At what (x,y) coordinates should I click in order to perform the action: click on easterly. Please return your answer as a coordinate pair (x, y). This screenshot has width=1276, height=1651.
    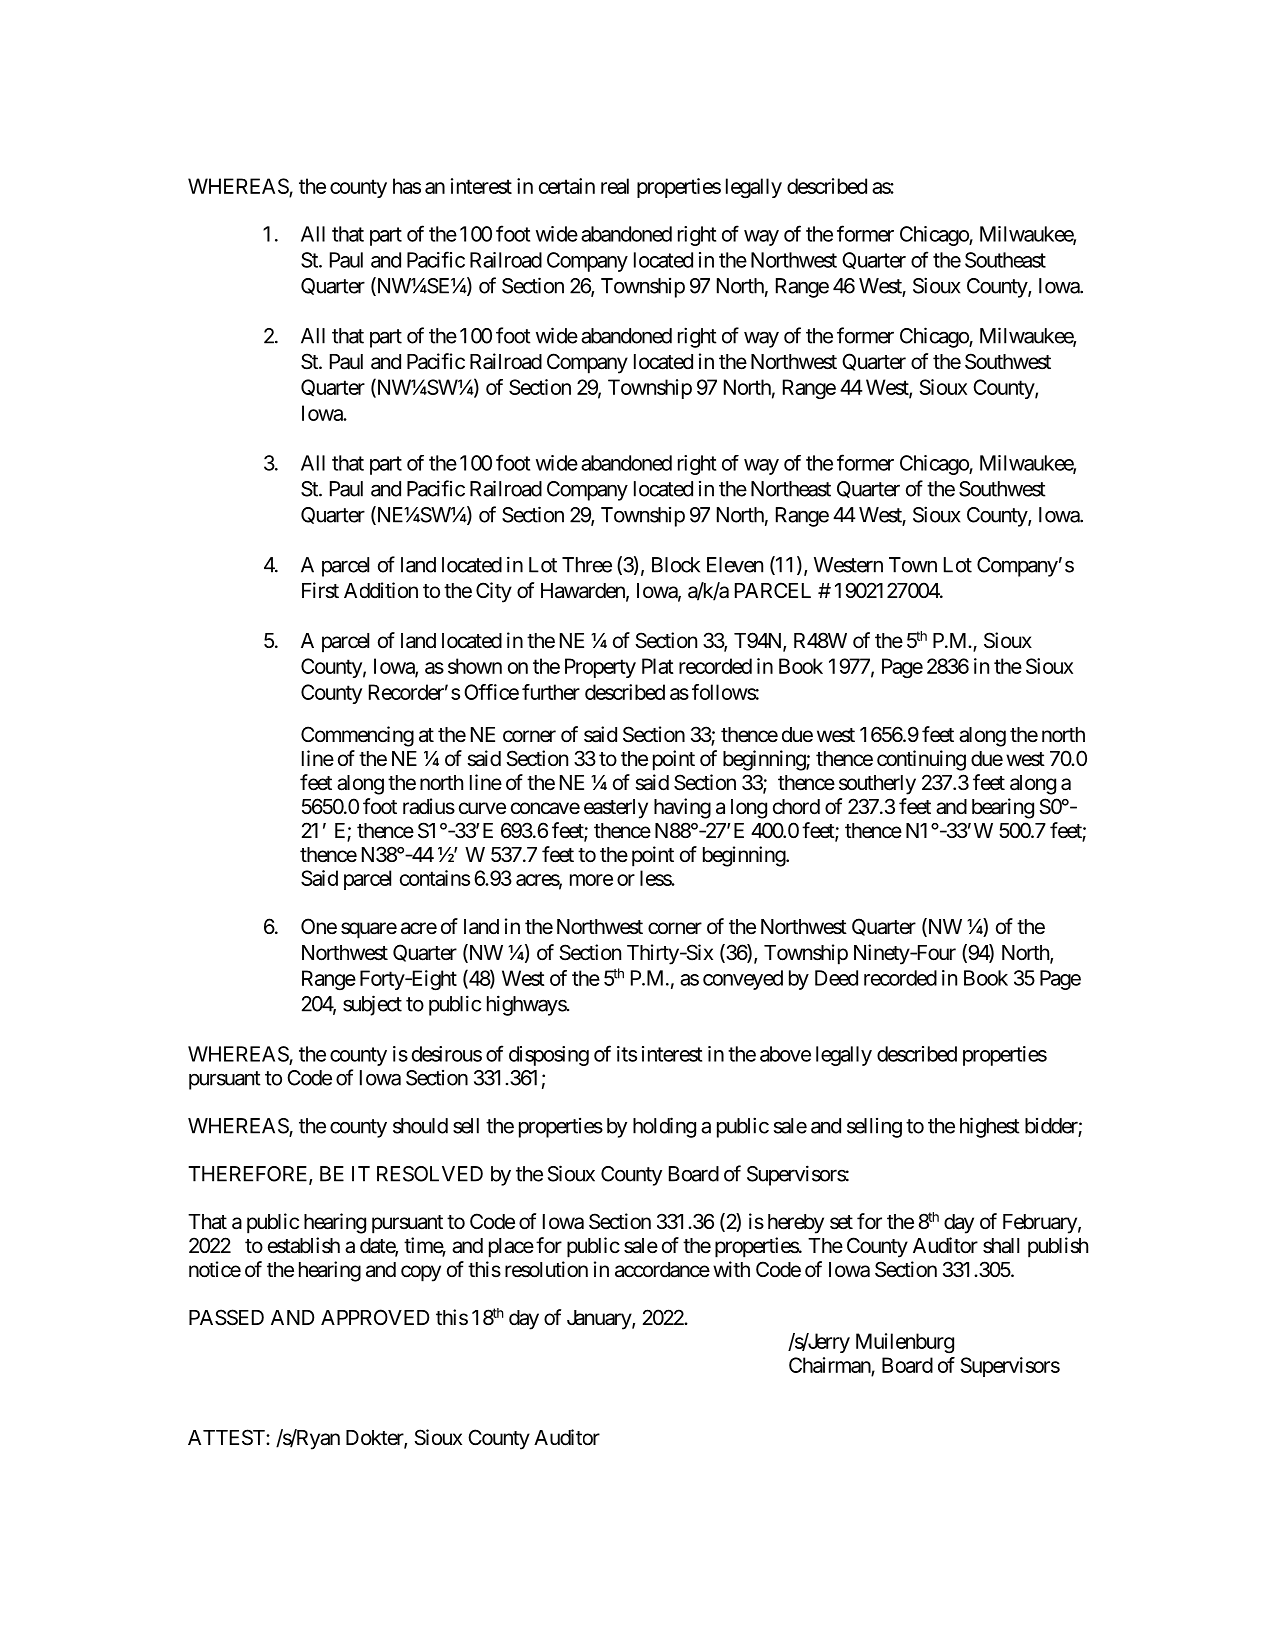
    Looking at the image, I should click on (616, 809).
